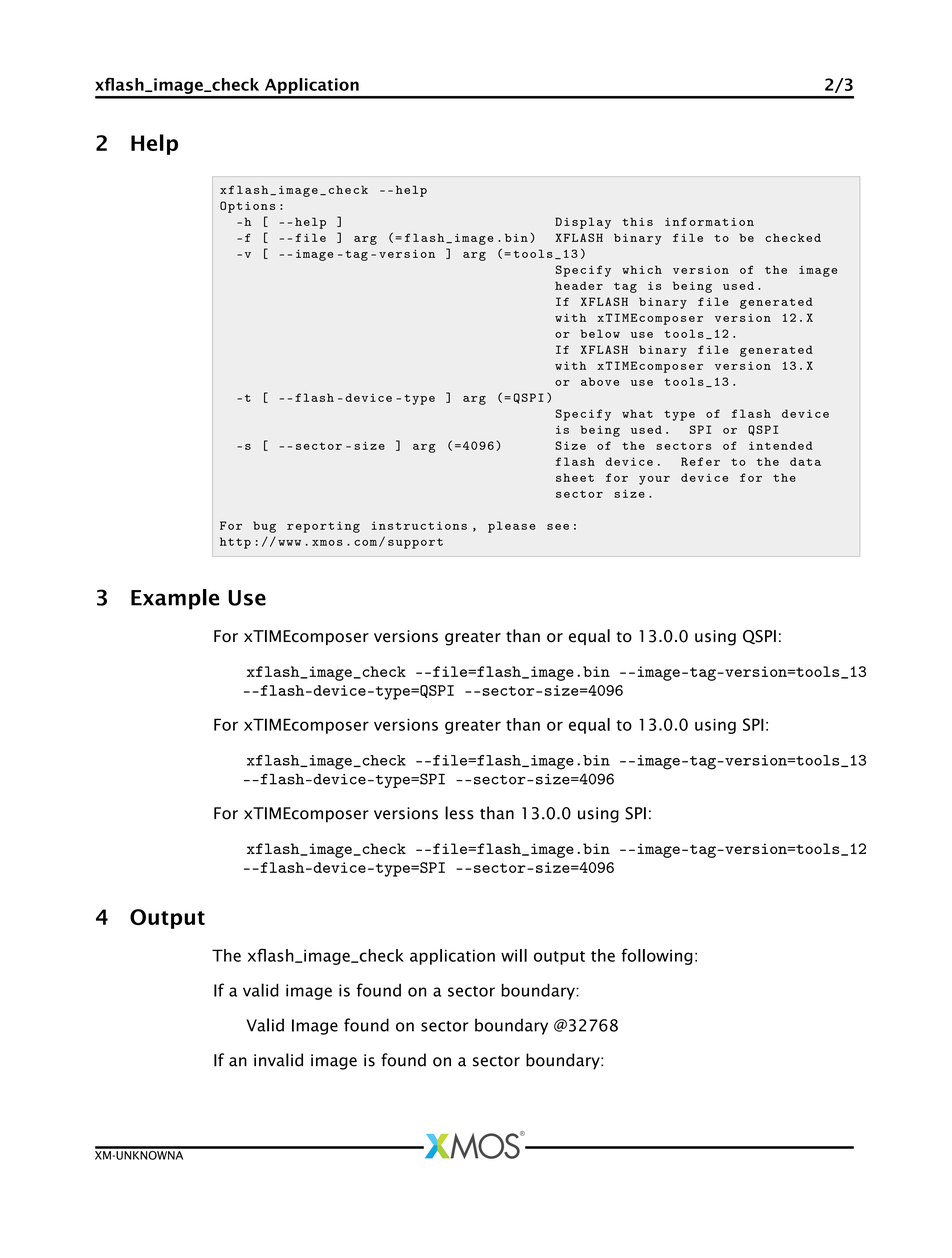 The image size is (952, 1258). I want to click on will, so click(514, 955).
